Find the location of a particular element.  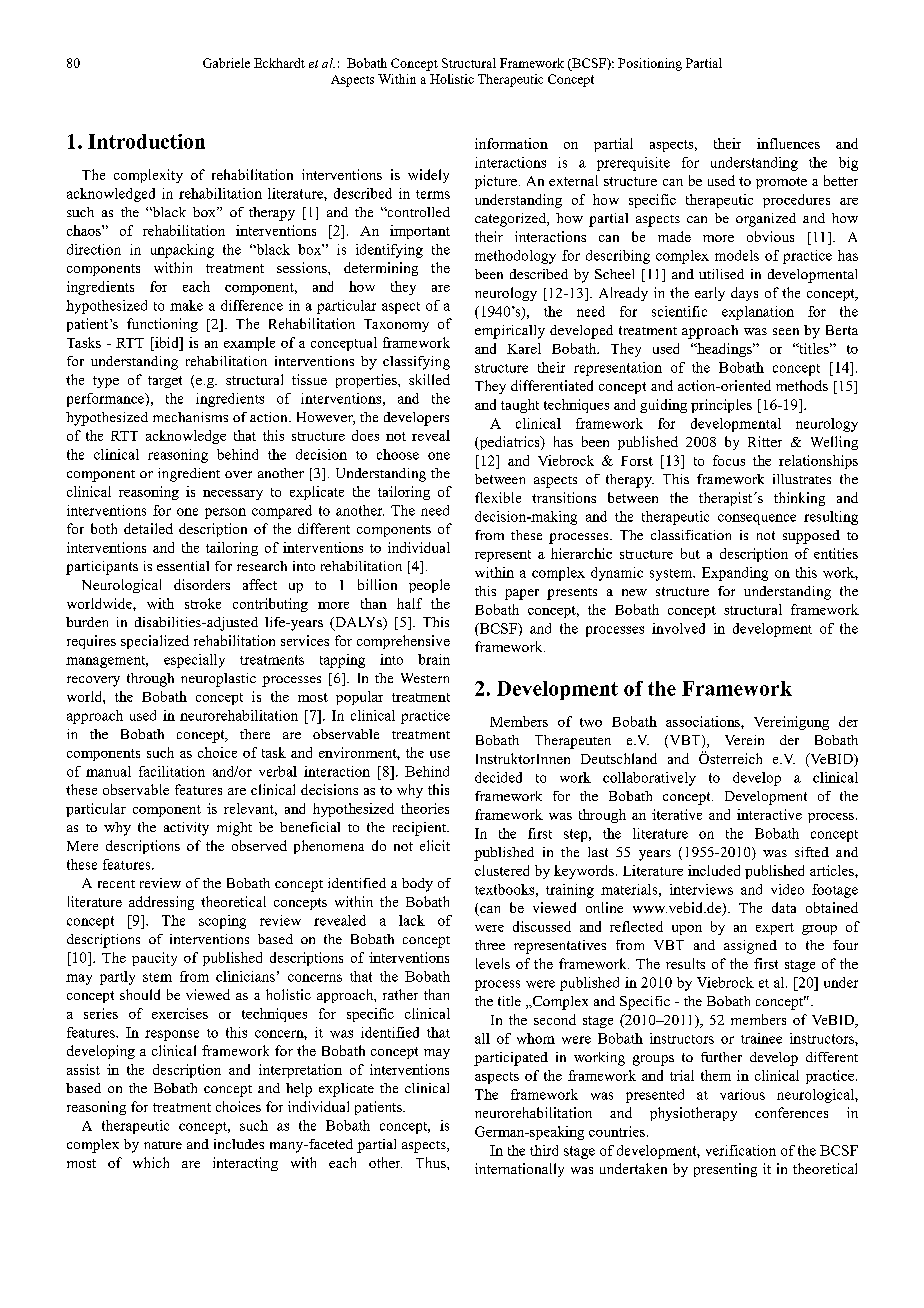

Expanding is located at coordinates (735, 574).
